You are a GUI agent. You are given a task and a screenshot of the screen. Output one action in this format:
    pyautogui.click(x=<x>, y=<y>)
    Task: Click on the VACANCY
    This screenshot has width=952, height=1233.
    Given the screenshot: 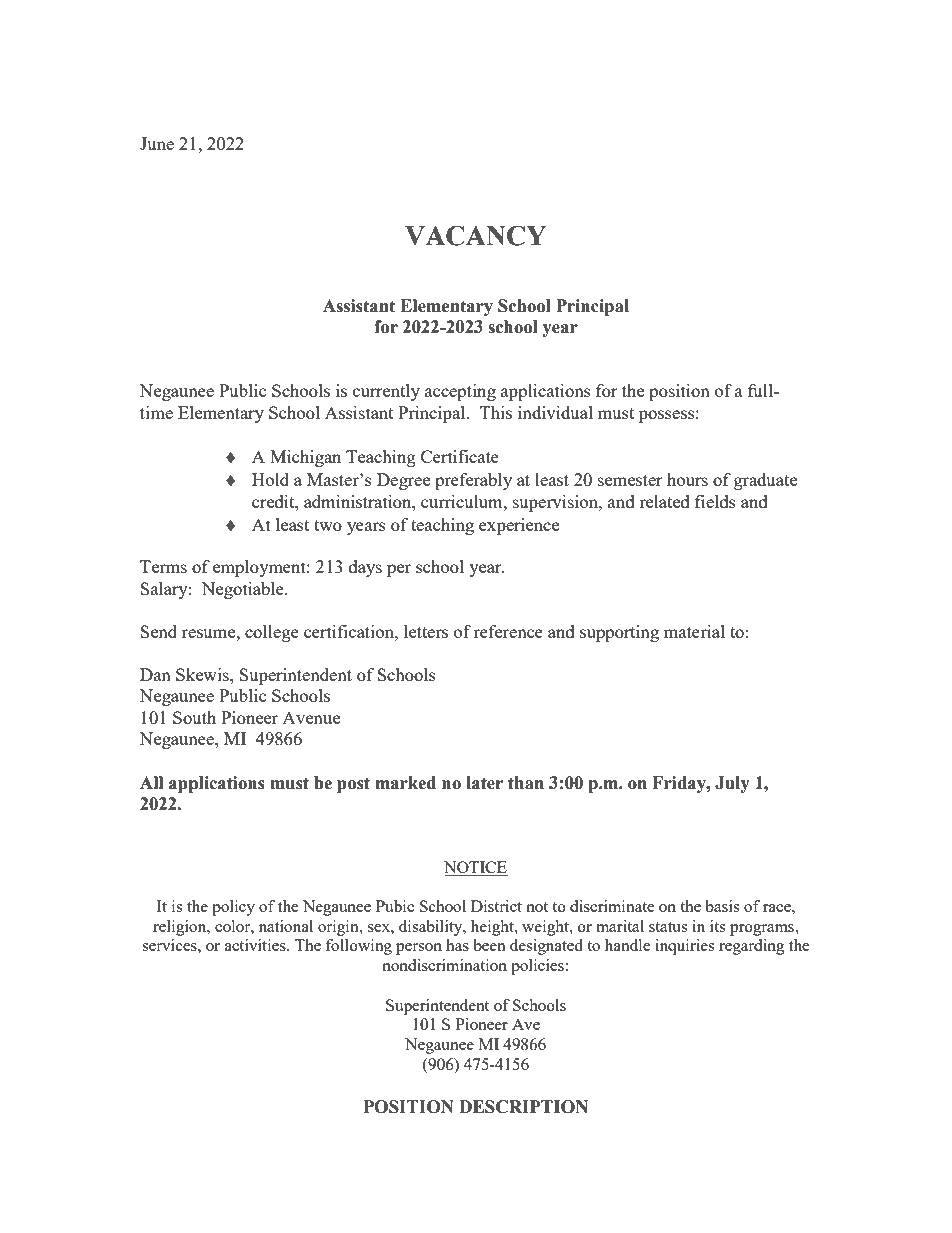 What is the action you would take?
    pyautogui.click(x=475, y=235)
